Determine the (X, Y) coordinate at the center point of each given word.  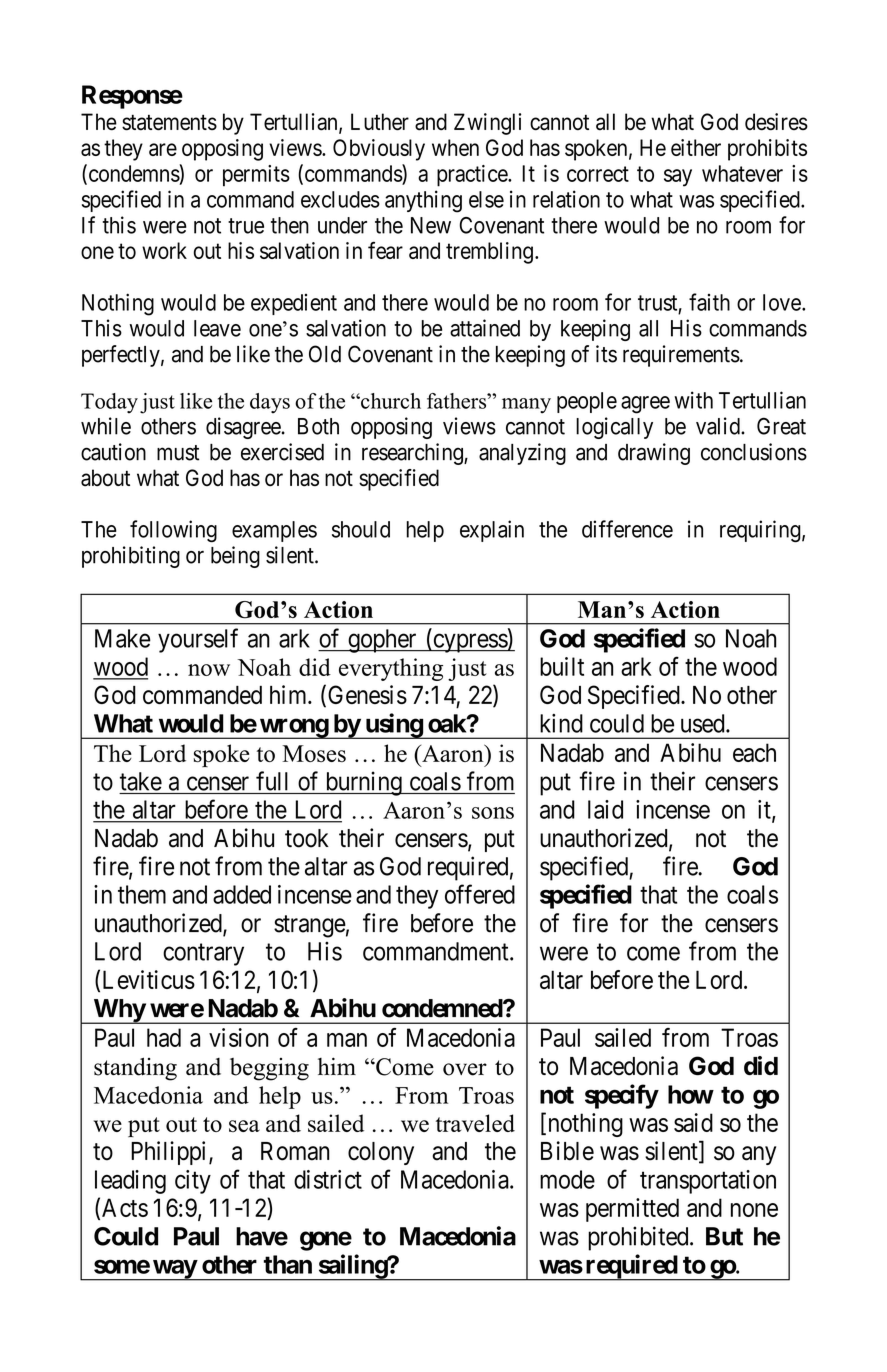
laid (605, 809)
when (455, 147)
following (173, 531)
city (193, 1182)
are (163, 149)
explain (492, 531)
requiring (760, 531)
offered (480, 894)
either (696, 147)
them (142, 894)
